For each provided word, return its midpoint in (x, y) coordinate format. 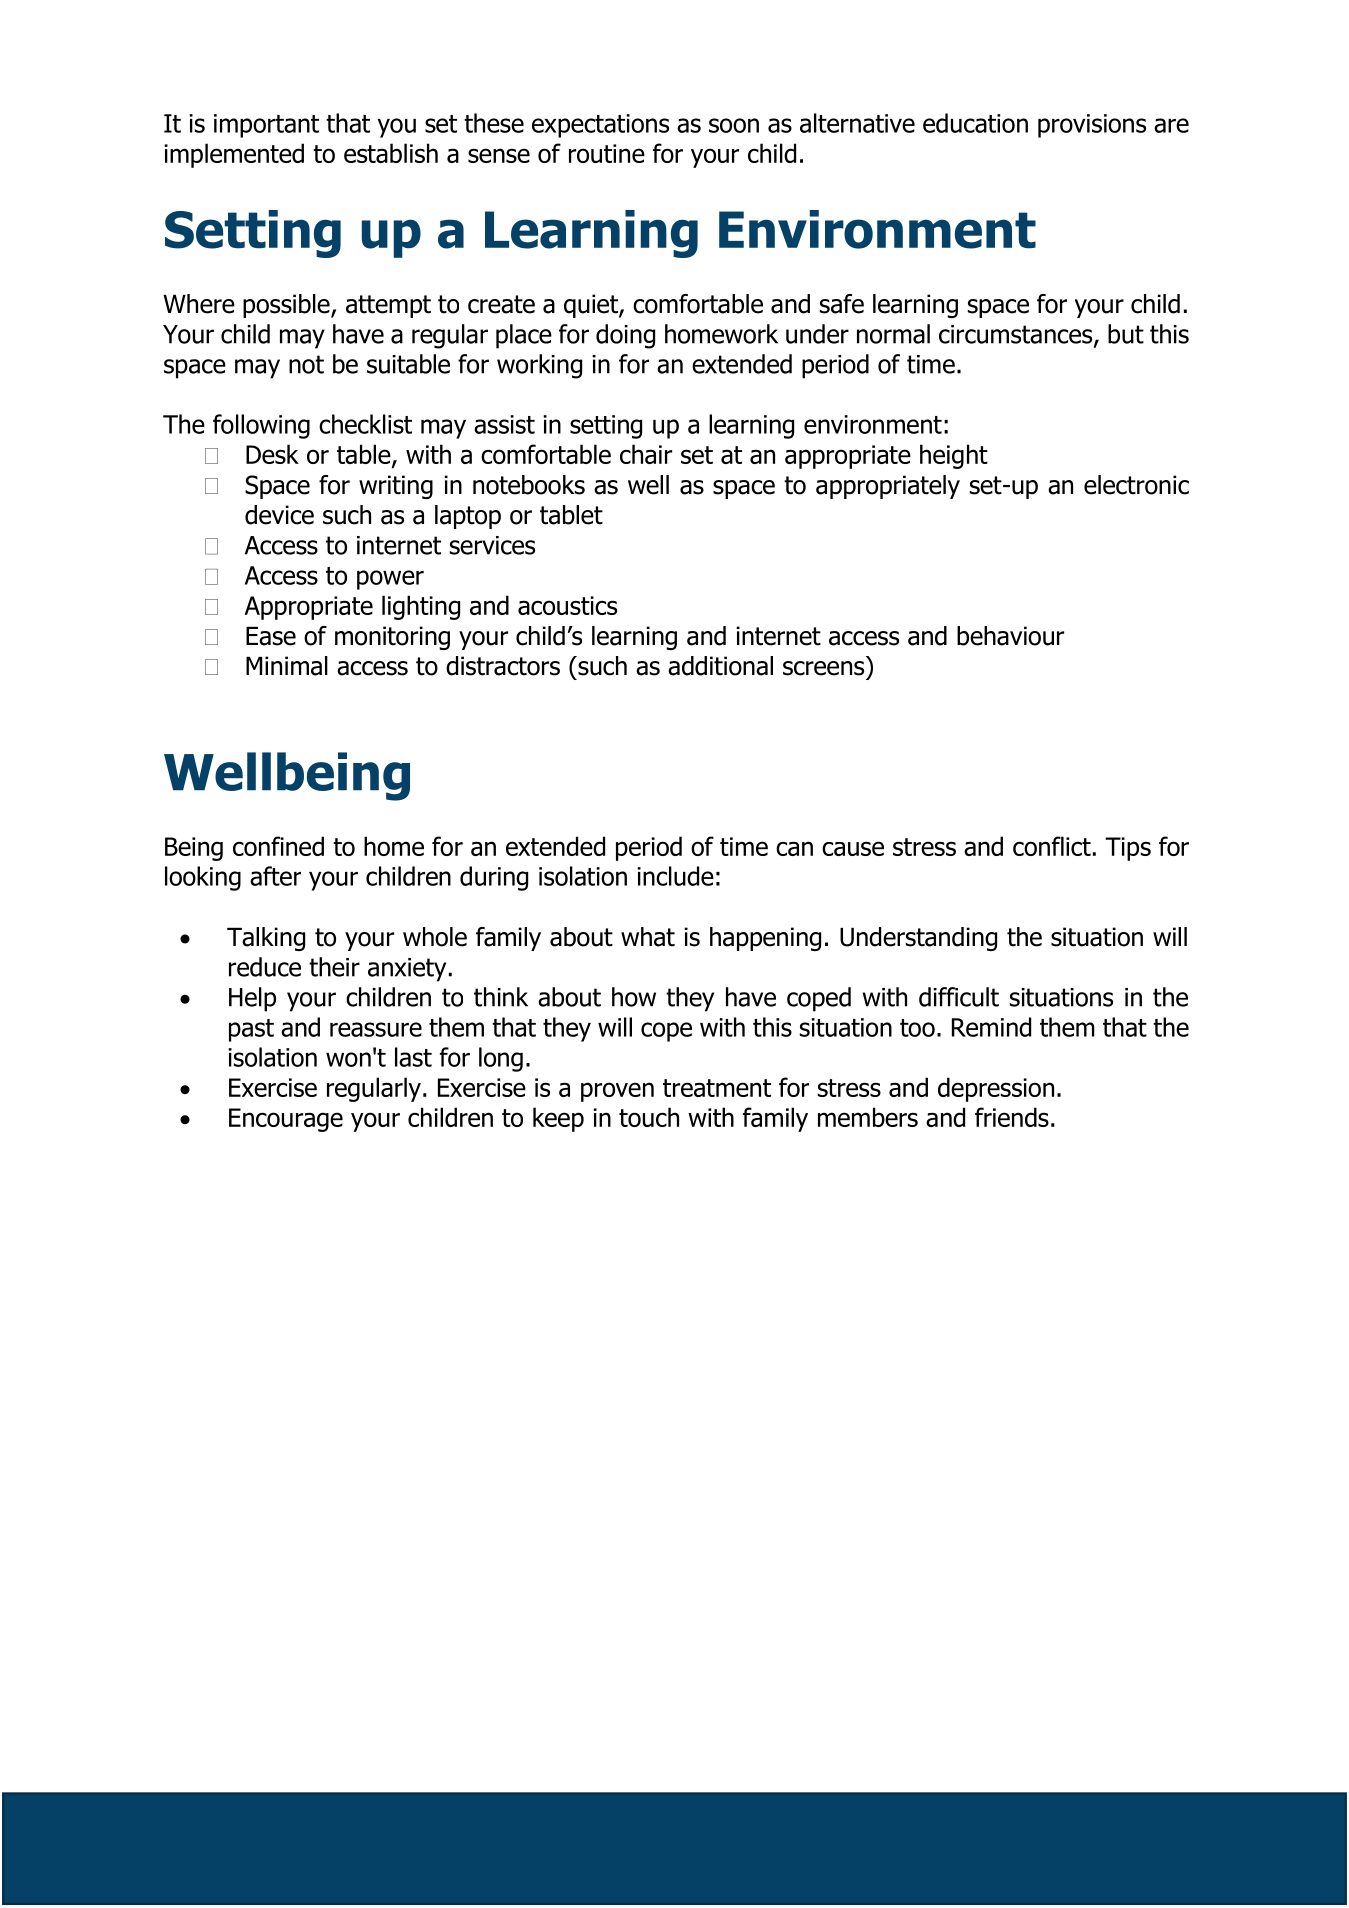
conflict (1052, 846)
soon (734, 125)
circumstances (1017, 335)
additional (720, 666)
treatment (717, 1088)
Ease (271, 636)
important (266, 126)
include (675, 876)
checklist (365, 424)
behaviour (1010, 636)
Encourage (286, 1120)
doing (625, 336)
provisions (1092, 126)
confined (278, 846)
